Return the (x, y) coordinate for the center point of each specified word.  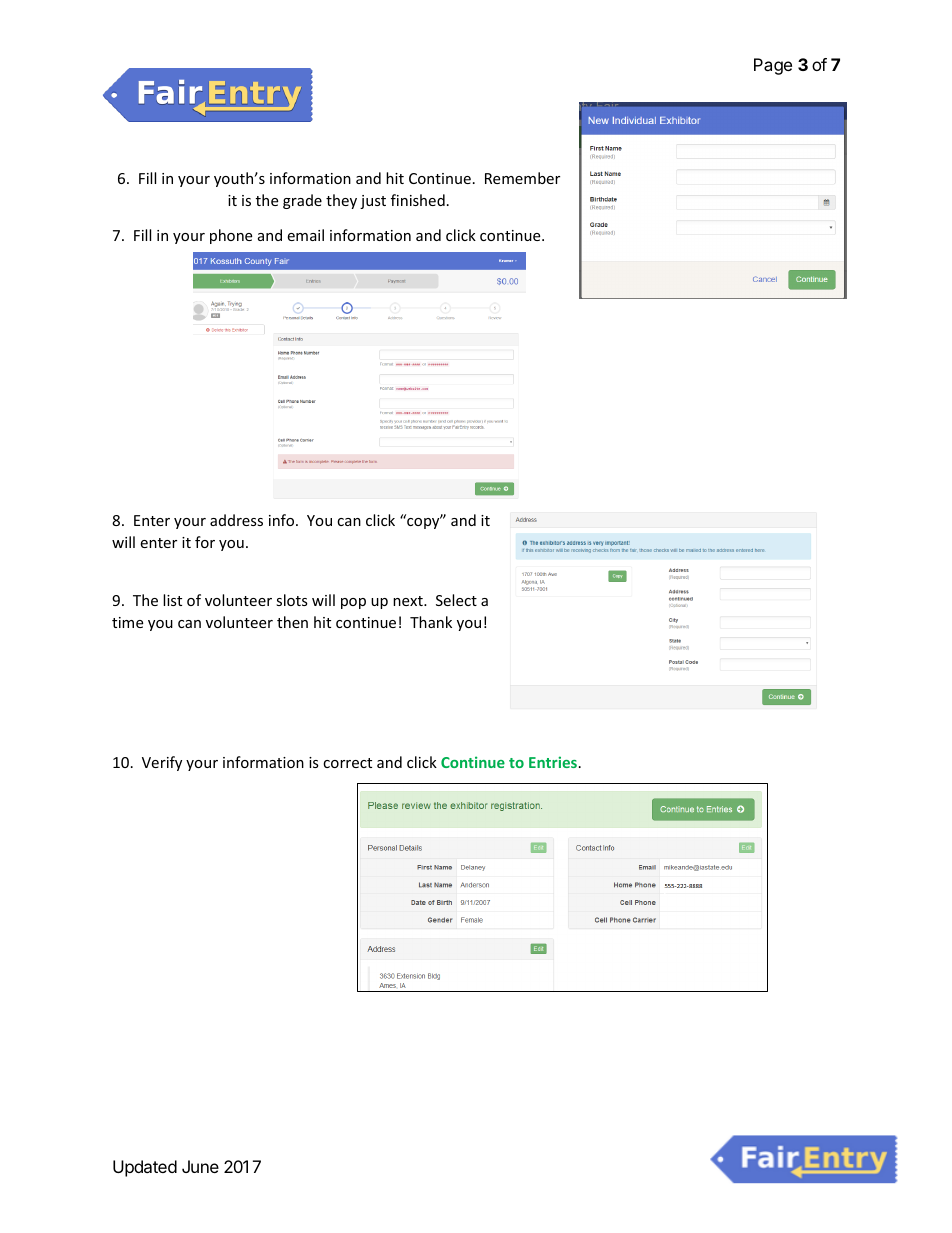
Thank (431, 622)
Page (773, 66)
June (200, 1166)
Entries (553, 762)
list (172, 600)
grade (302, 201)
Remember (522, 178)
